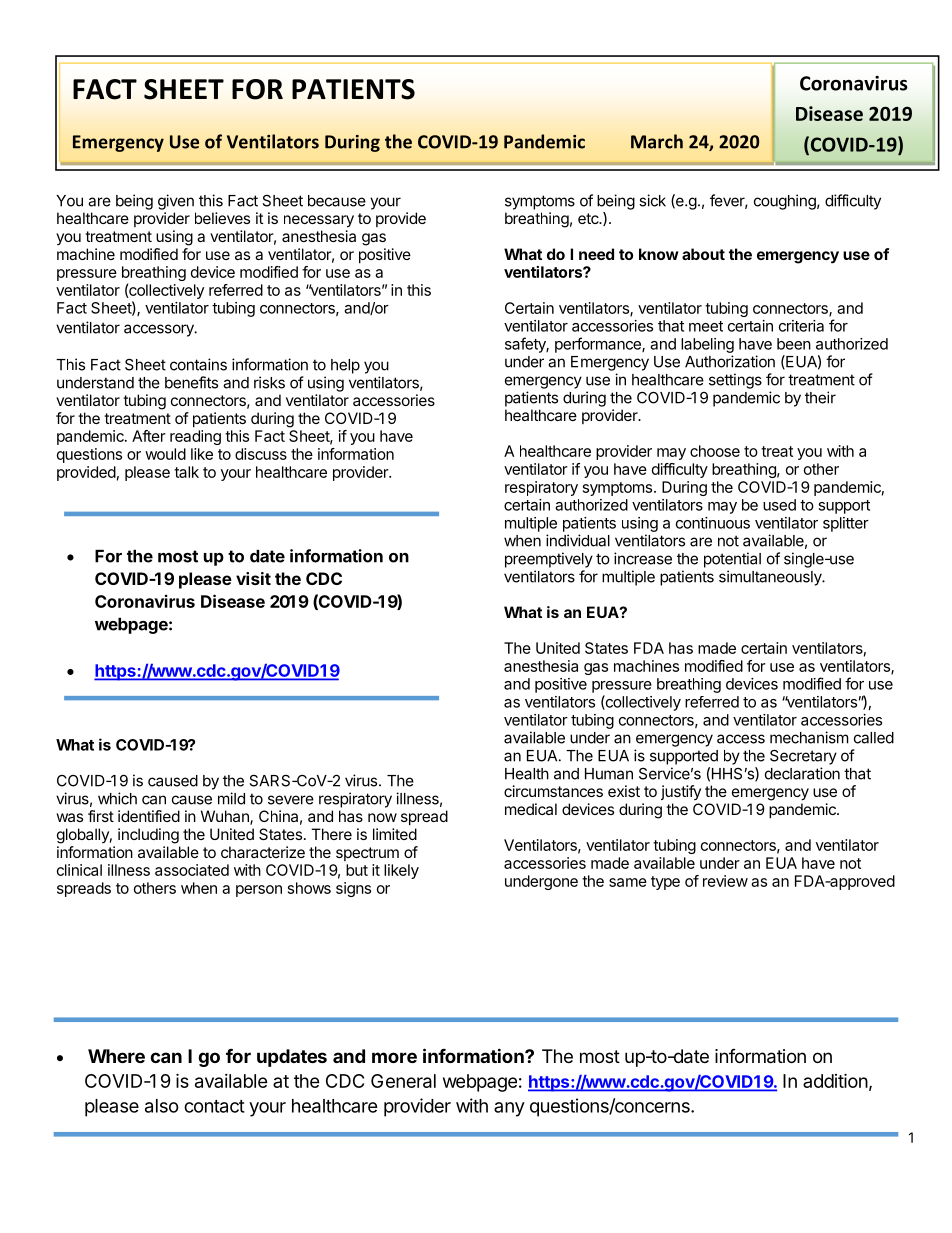 The image size is (952, 1233). What do you see at coordinates (148, 836) in the page?
I see `including` at bounding box center [148, 836].
